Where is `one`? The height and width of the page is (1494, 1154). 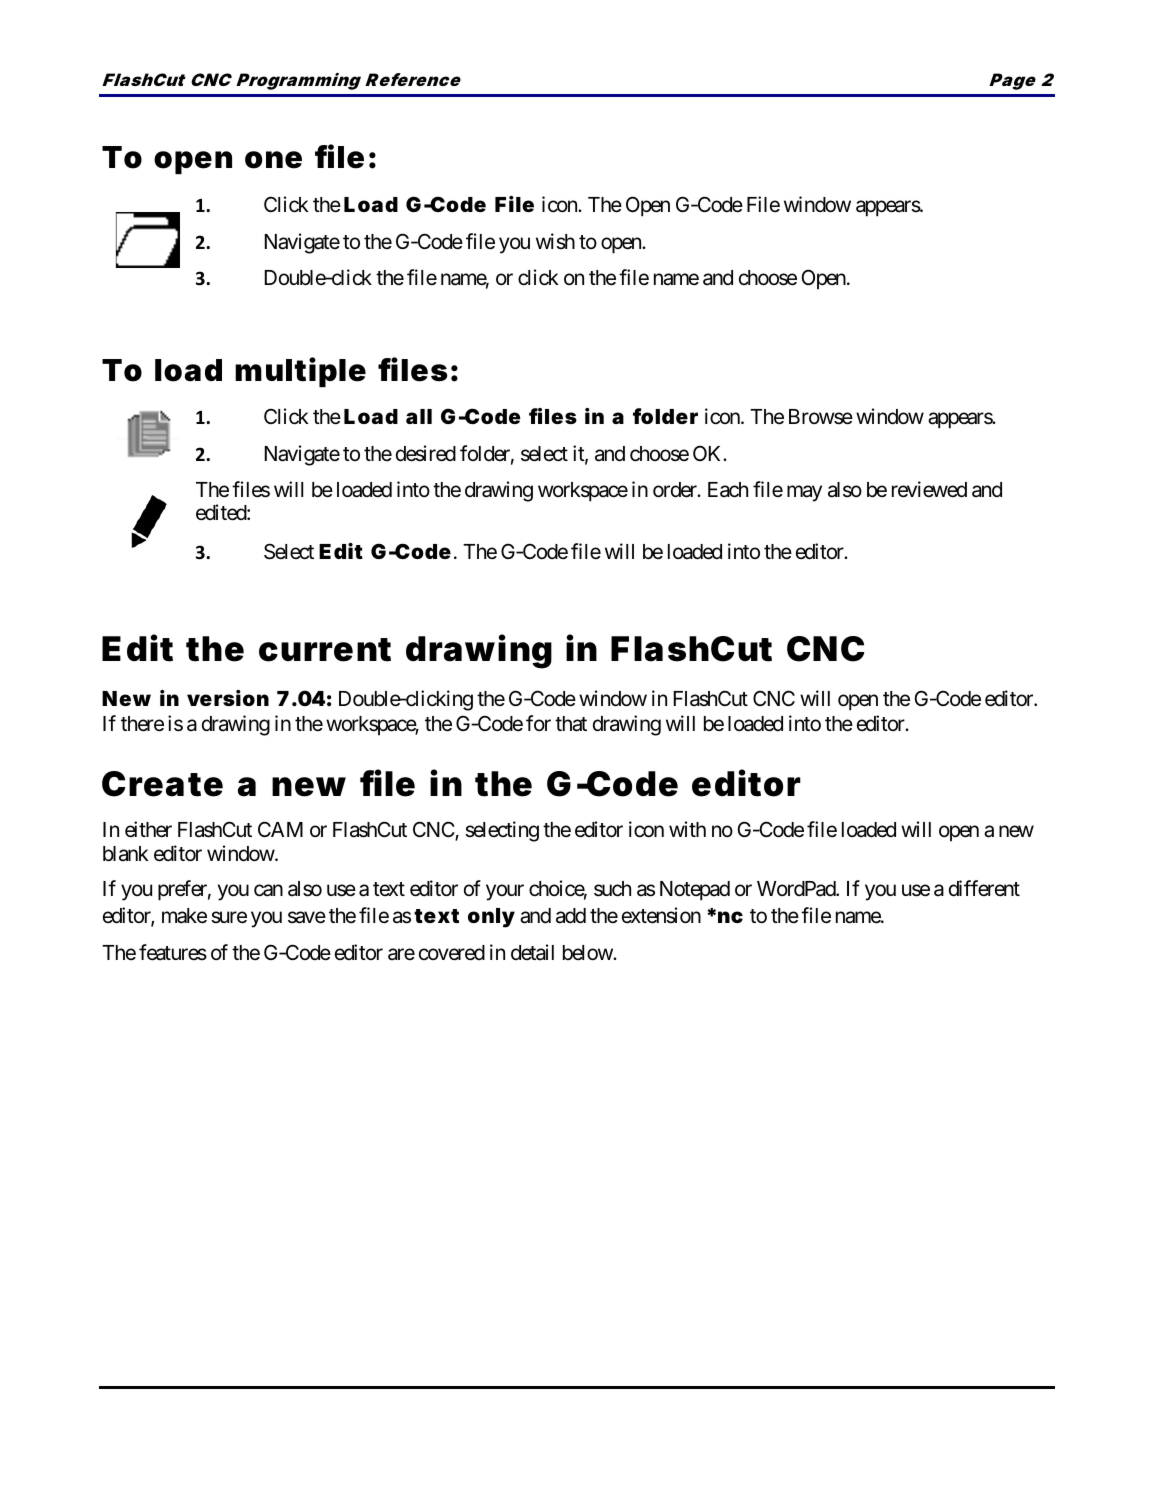
one is located at coordinates (273, 160).
